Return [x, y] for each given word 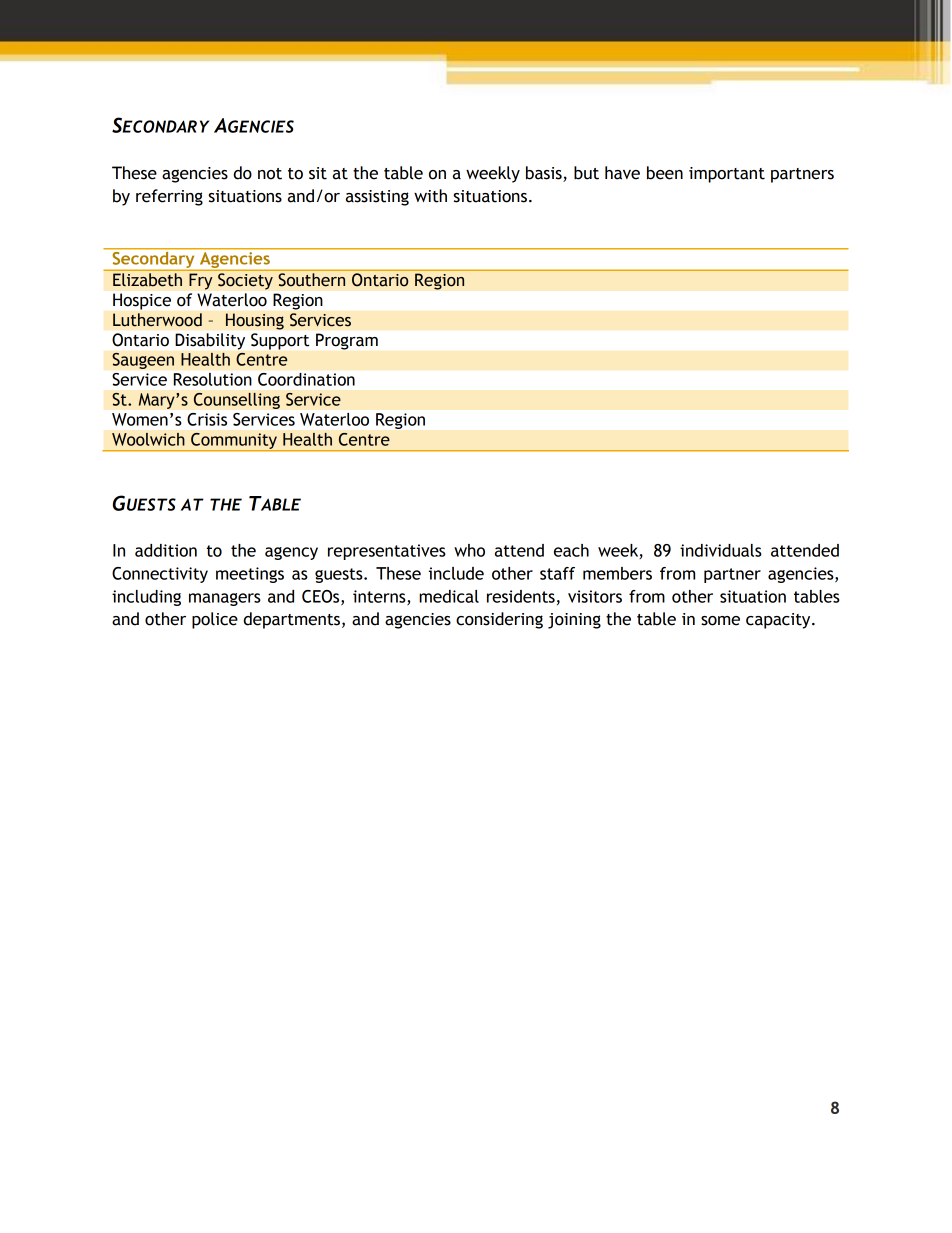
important [727, 175]
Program [347, 341]
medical [449, 596]
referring [169, 197]
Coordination [306, 379]
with [430, 196]
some [720, 621]
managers [225, 599]
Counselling [236, 400]
